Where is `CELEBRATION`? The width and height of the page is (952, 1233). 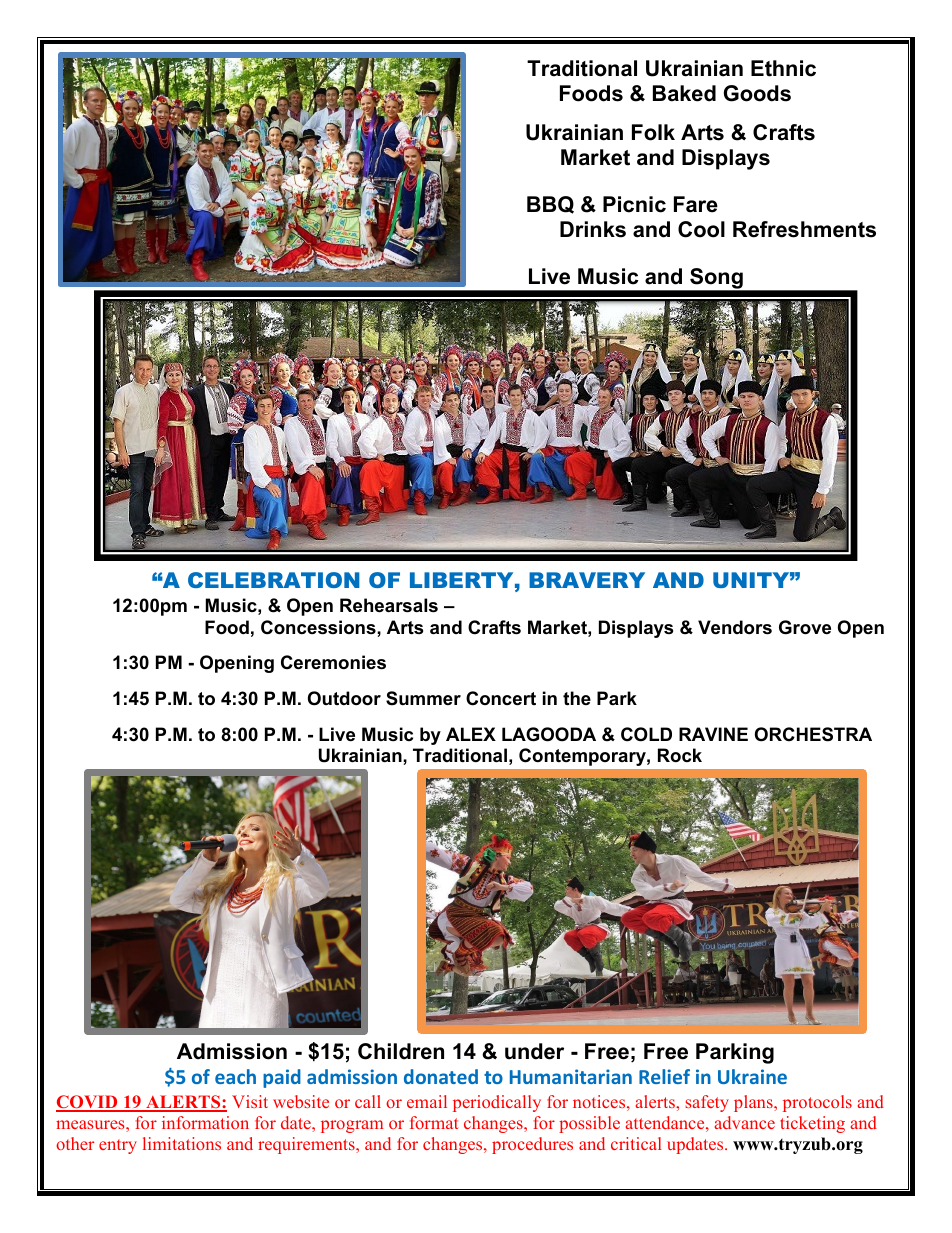
CELEBRATION is located at coordinates (274, 580).
